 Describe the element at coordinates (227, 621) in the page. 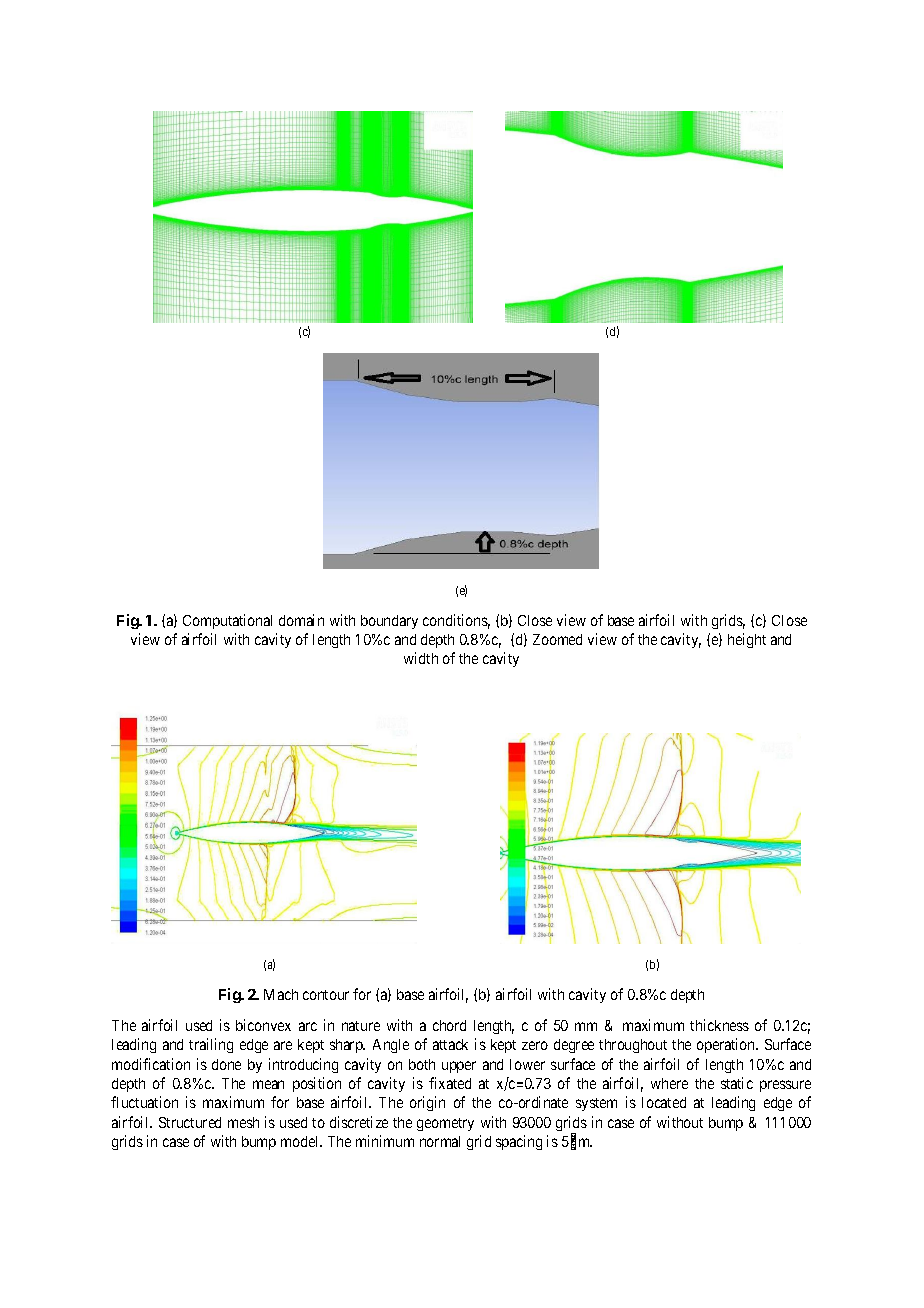

I see `Computational` at that location.
